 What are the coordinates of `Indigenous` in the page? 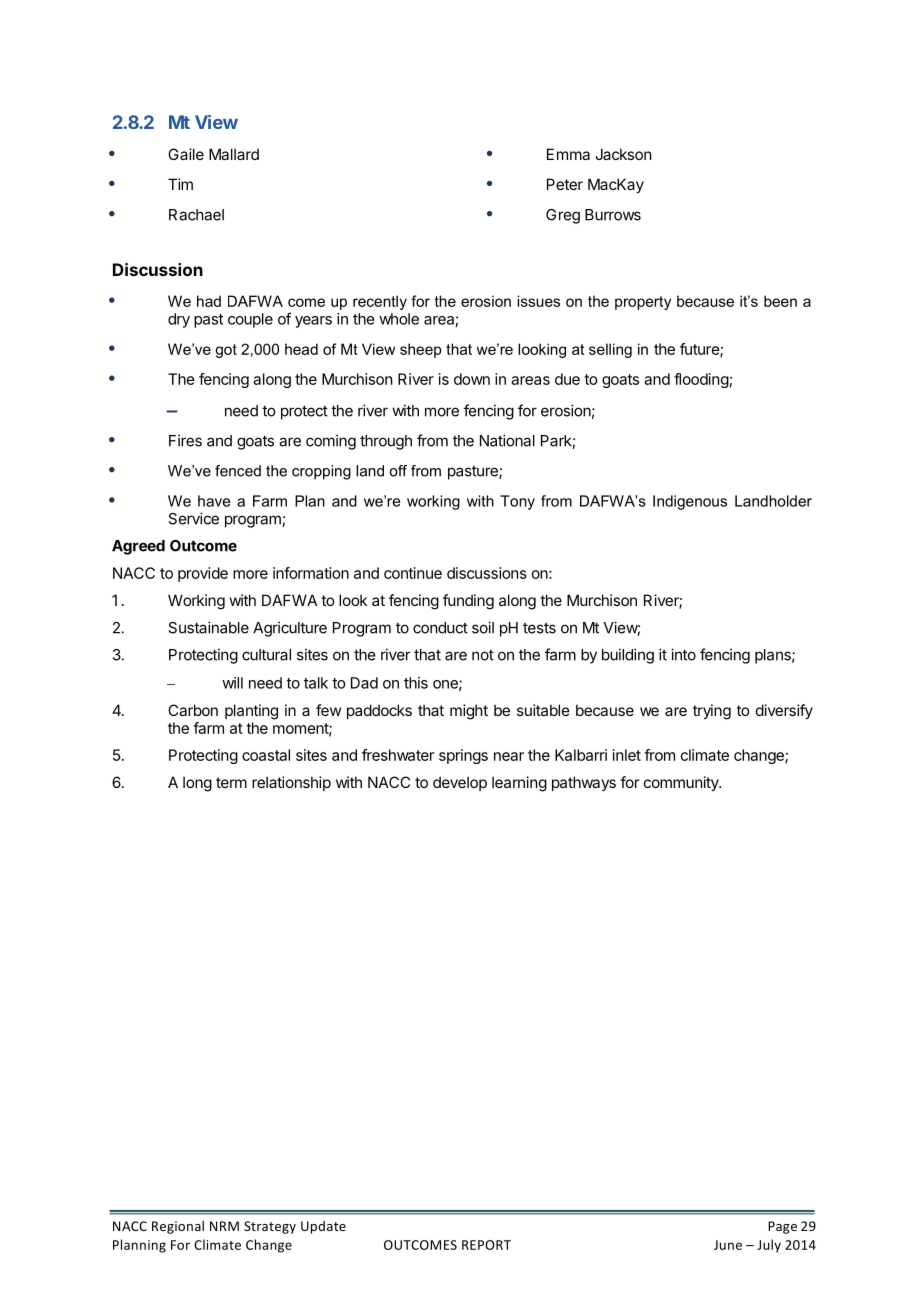 It's located at (690, 502).
